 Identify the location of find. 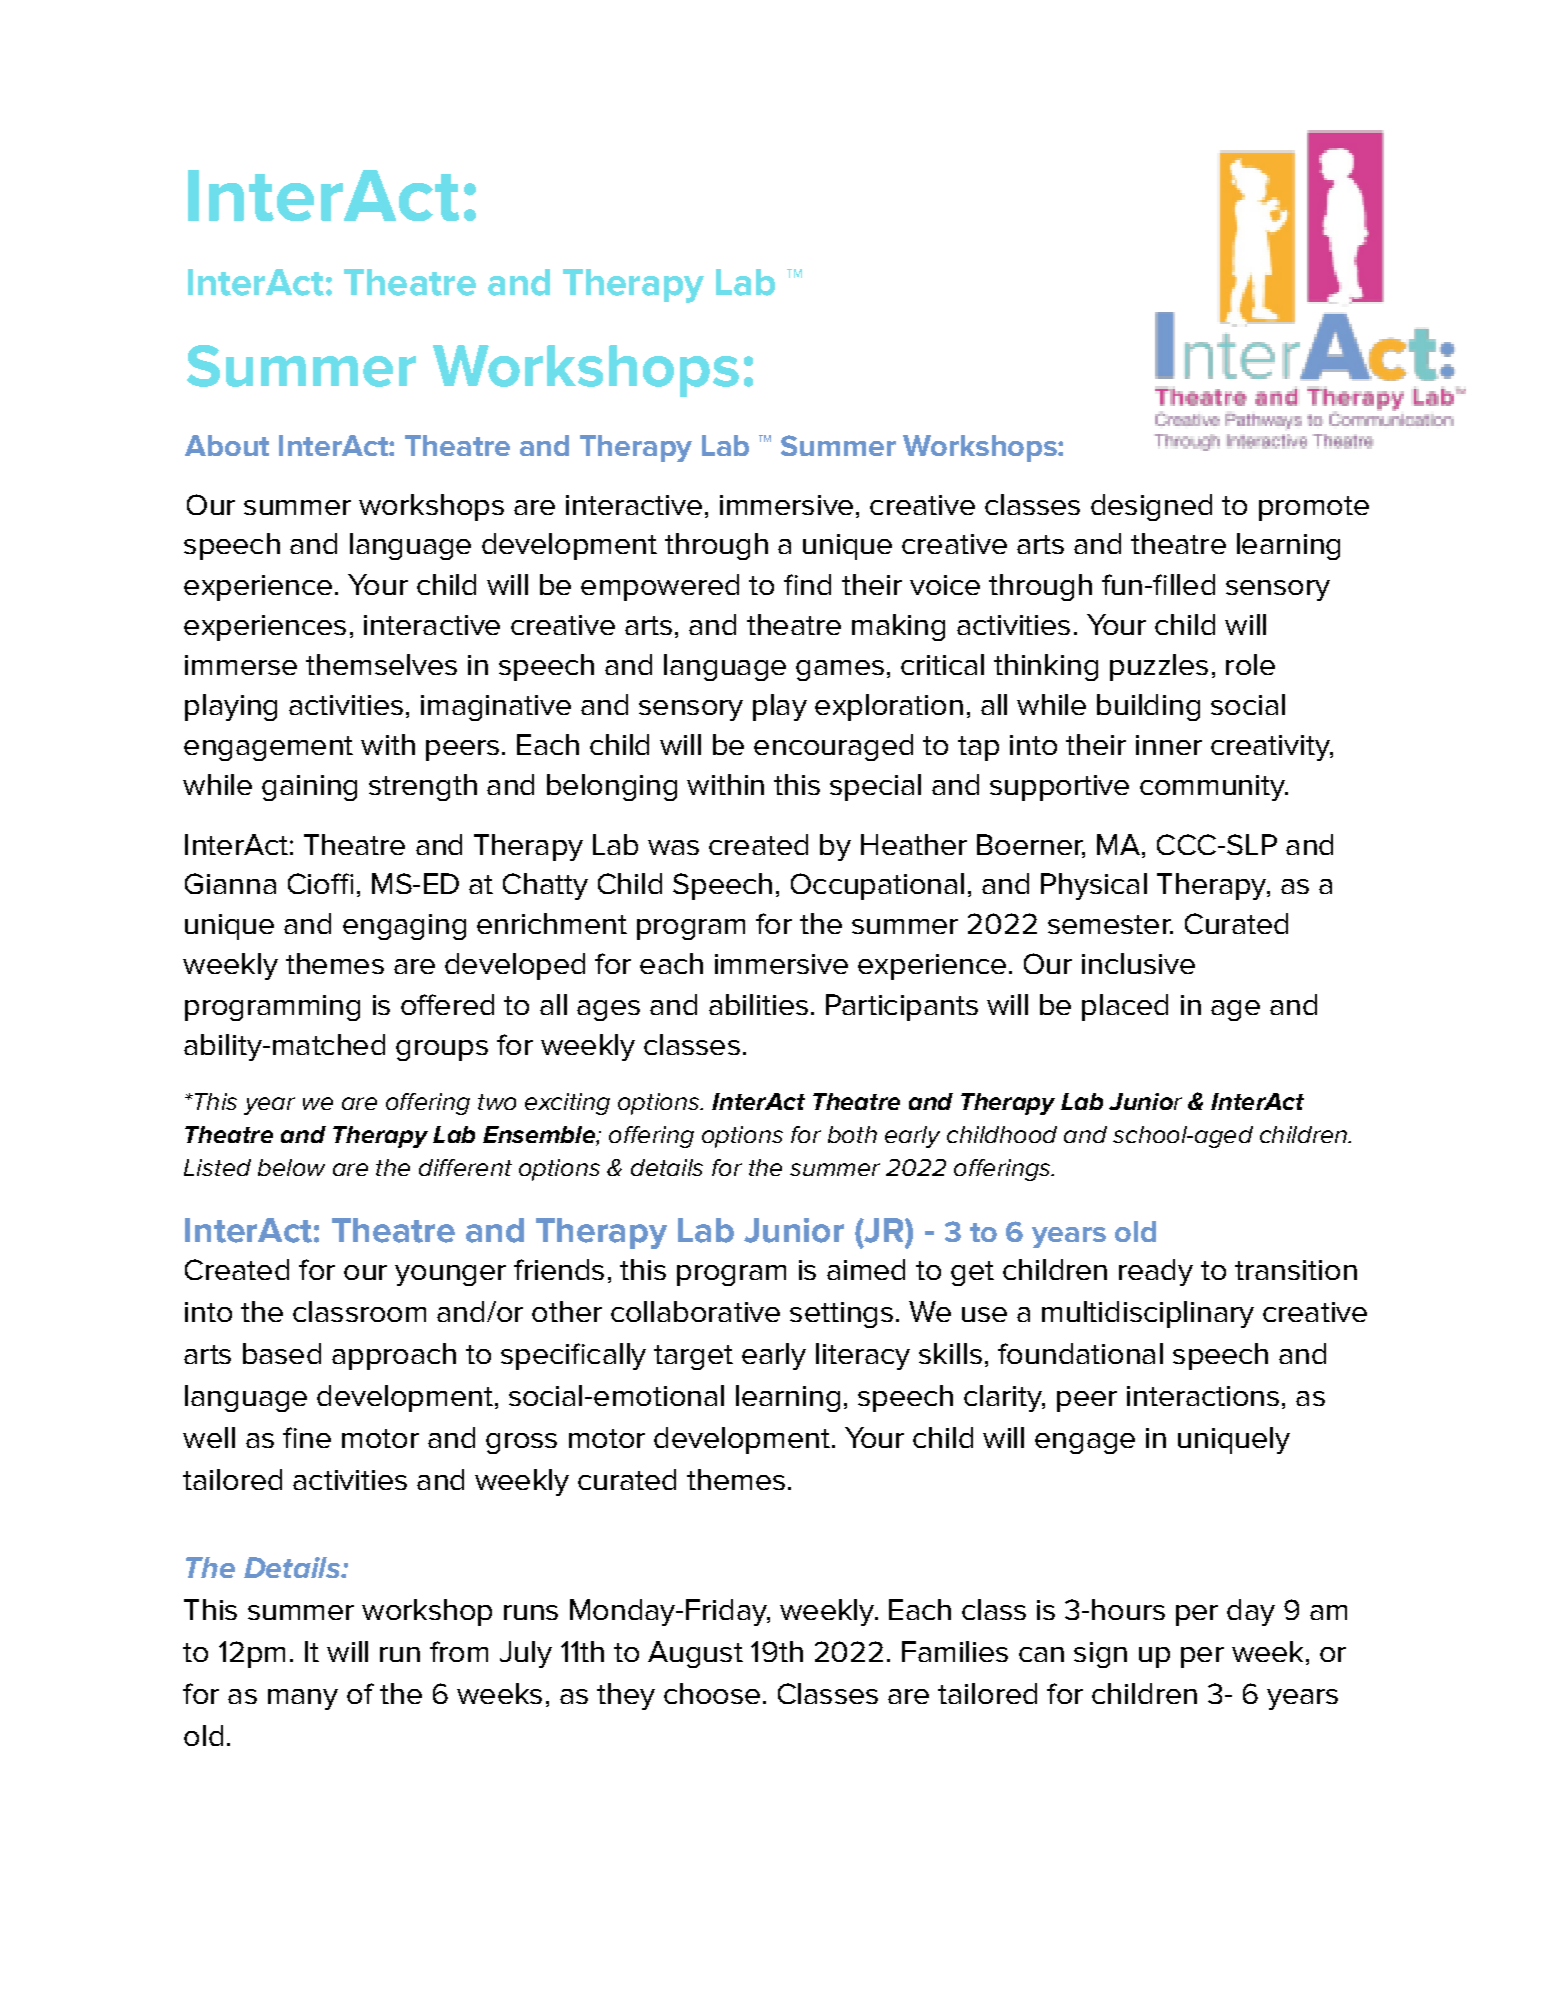
(807, 584).
